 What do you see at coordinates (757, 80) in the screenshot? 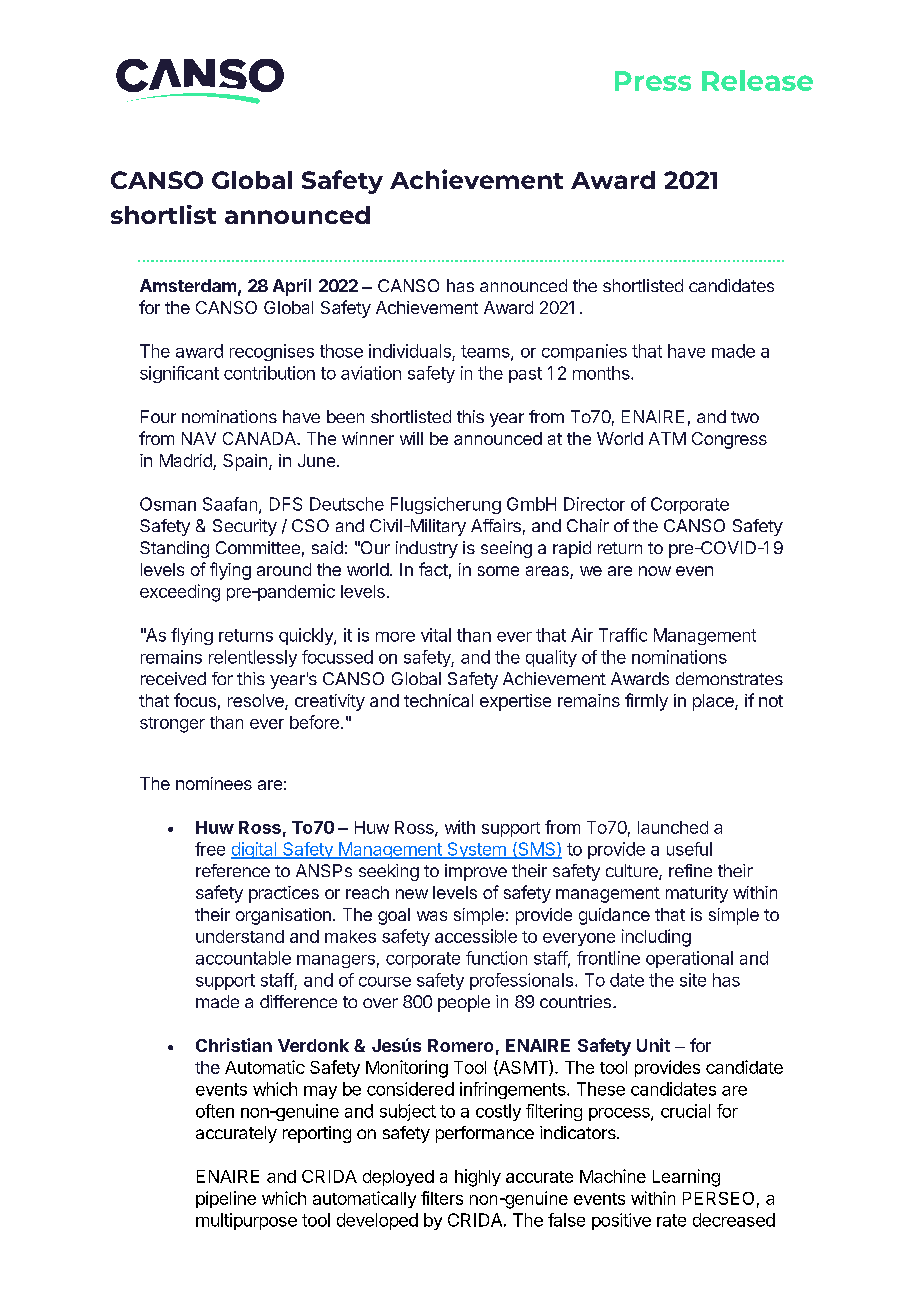
I see `Release` at bounding box center [757, 80].
